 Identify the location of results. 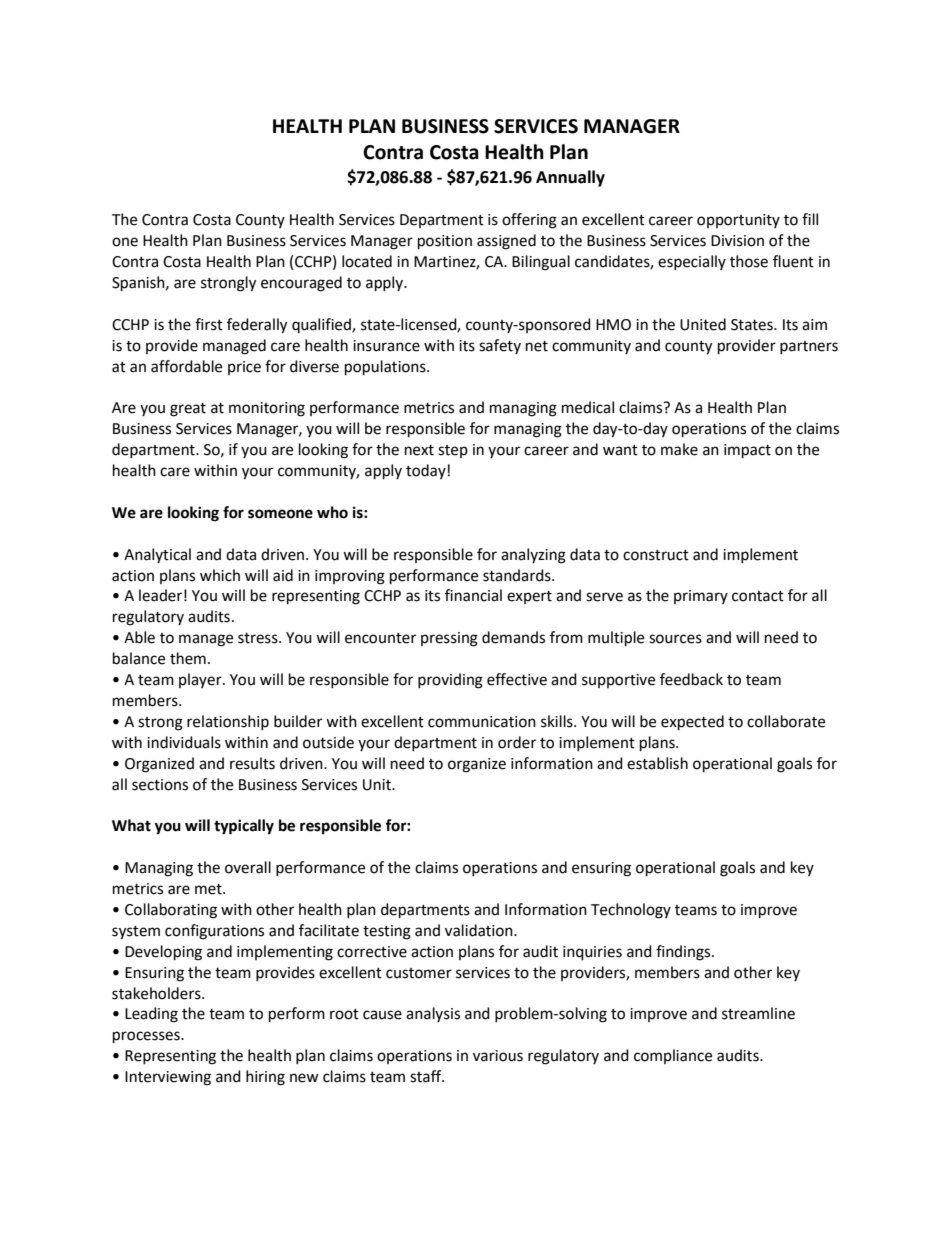
(252, 763).
